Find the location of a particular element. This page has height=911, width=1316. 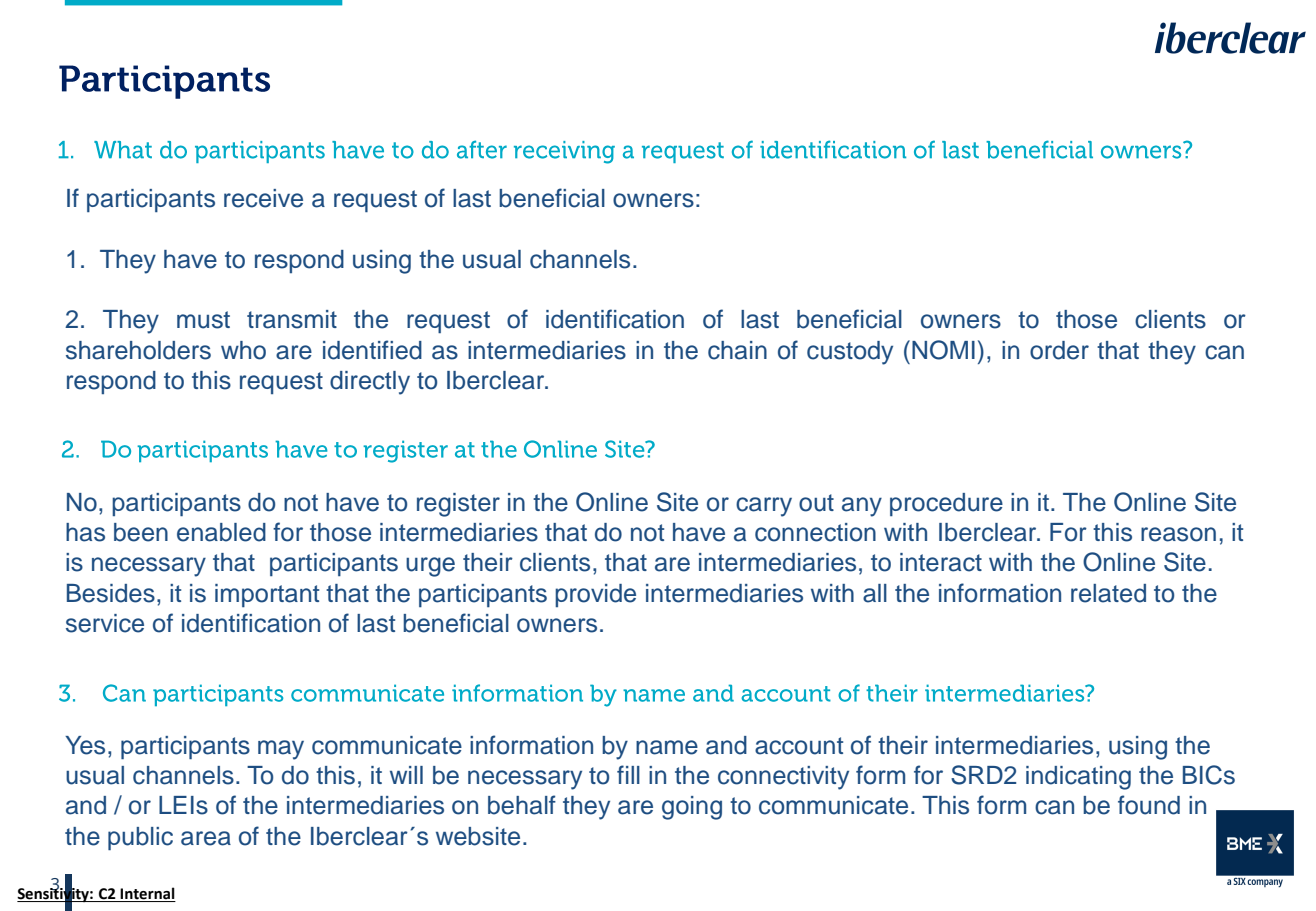

provide is located at coordinates (595, 595).
